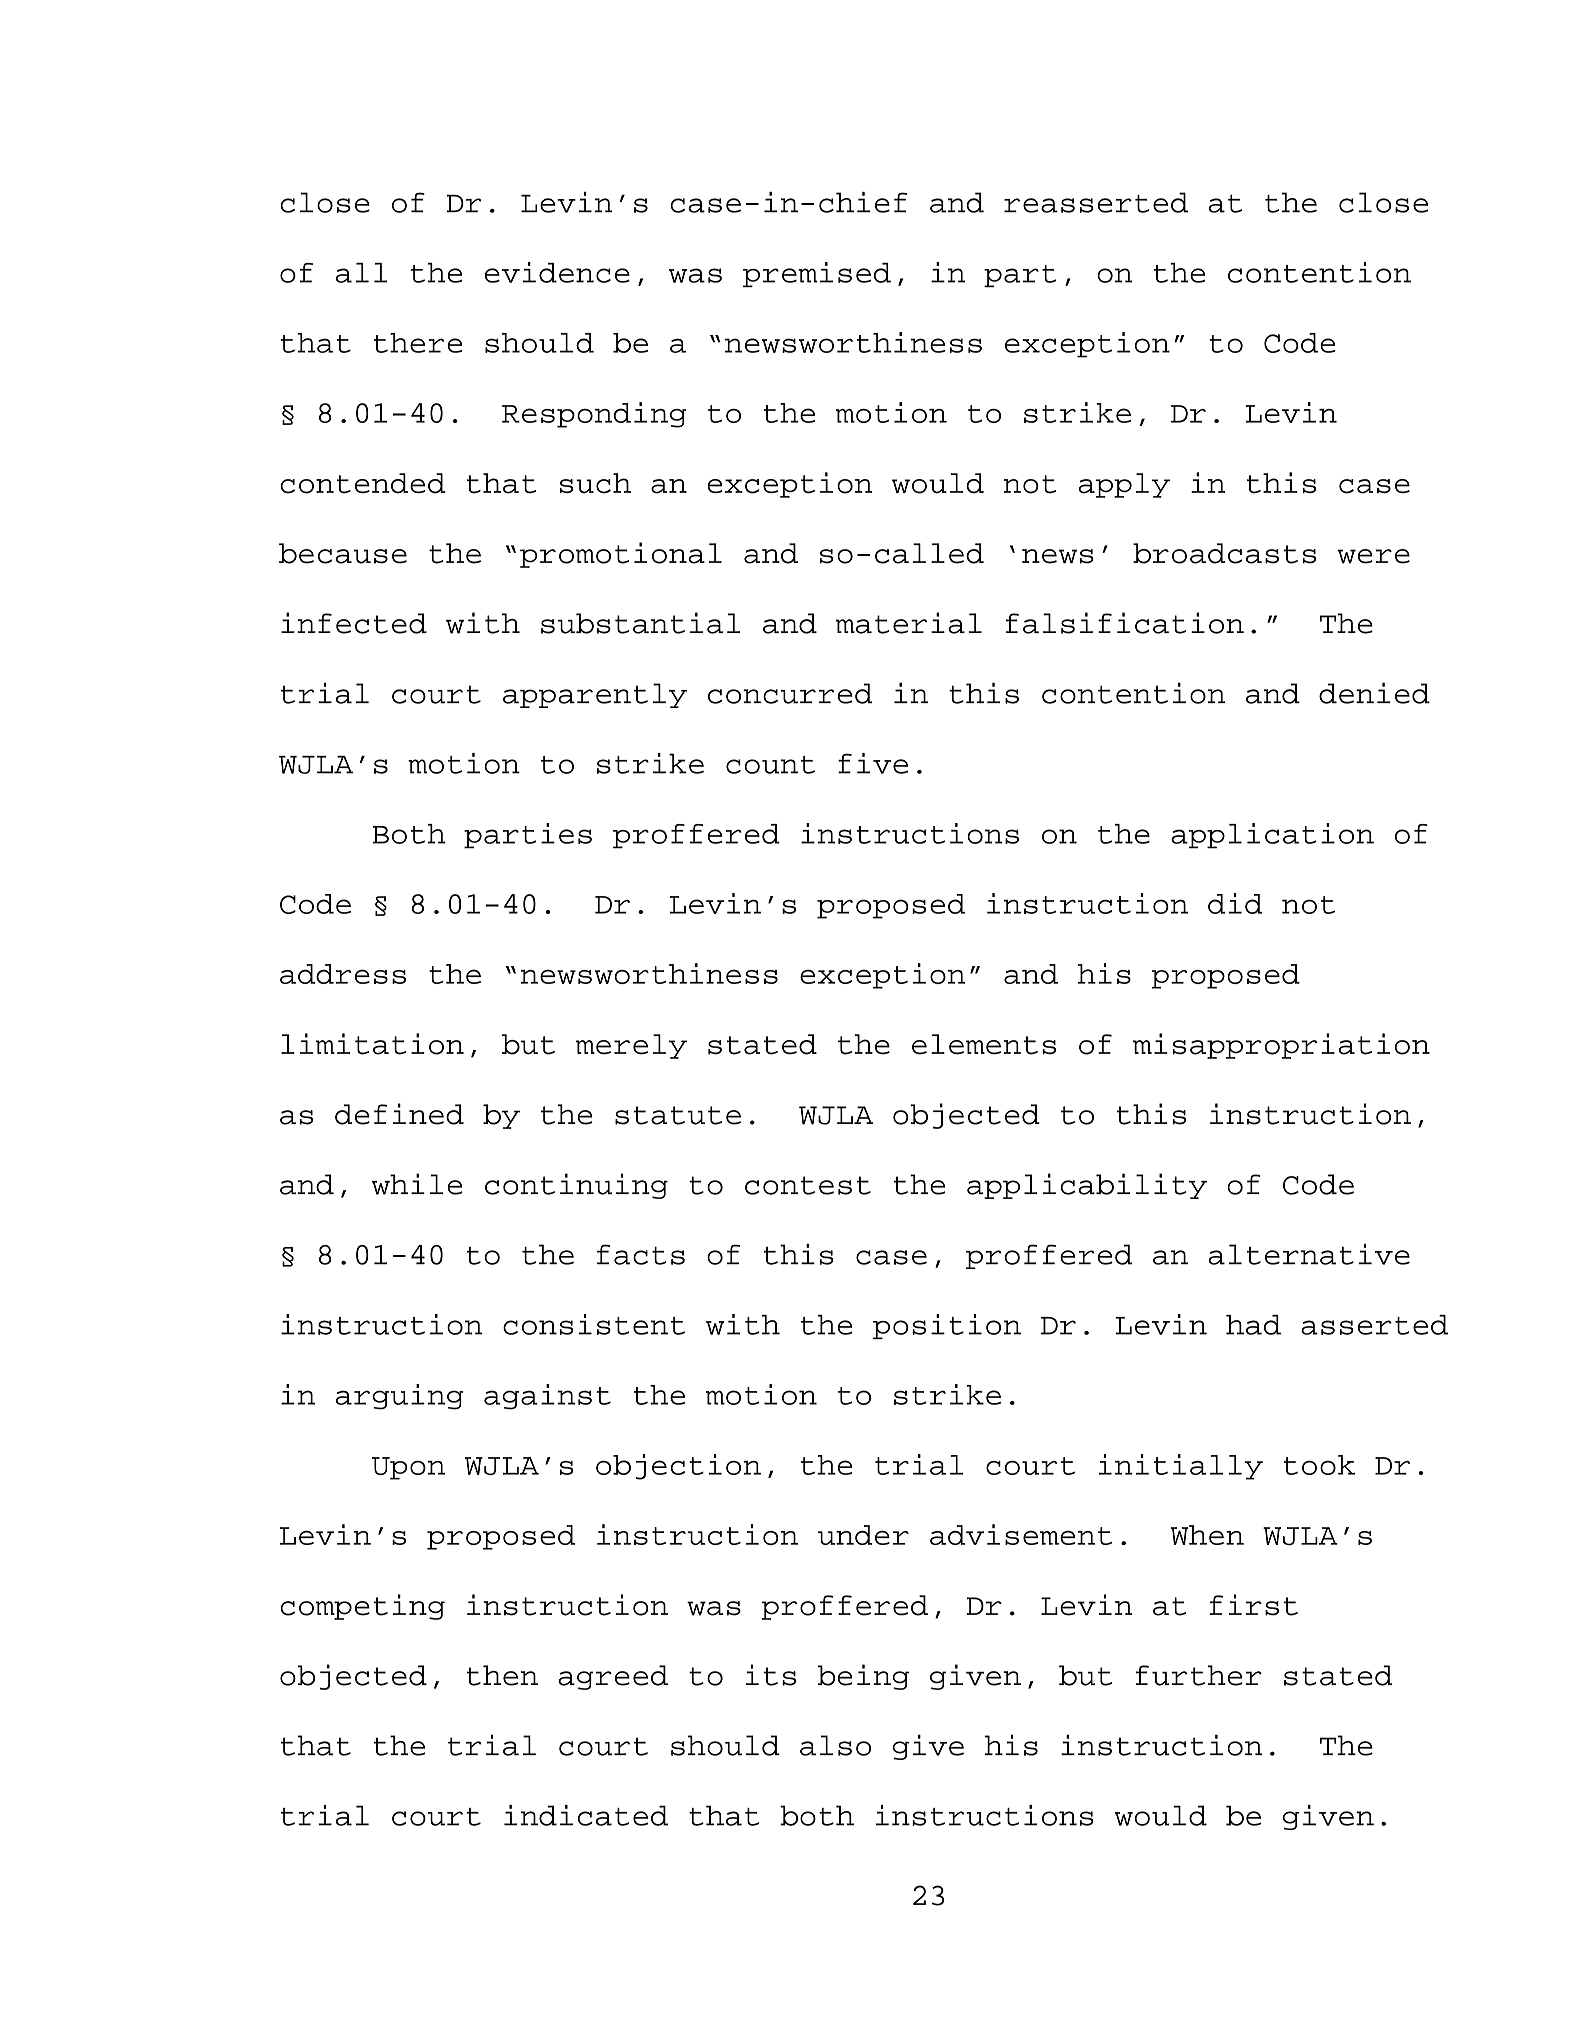 This document has height=2043, width=1579. Describe the element at coordinates (594, 415) in the document. I see `Responding` at that location.
